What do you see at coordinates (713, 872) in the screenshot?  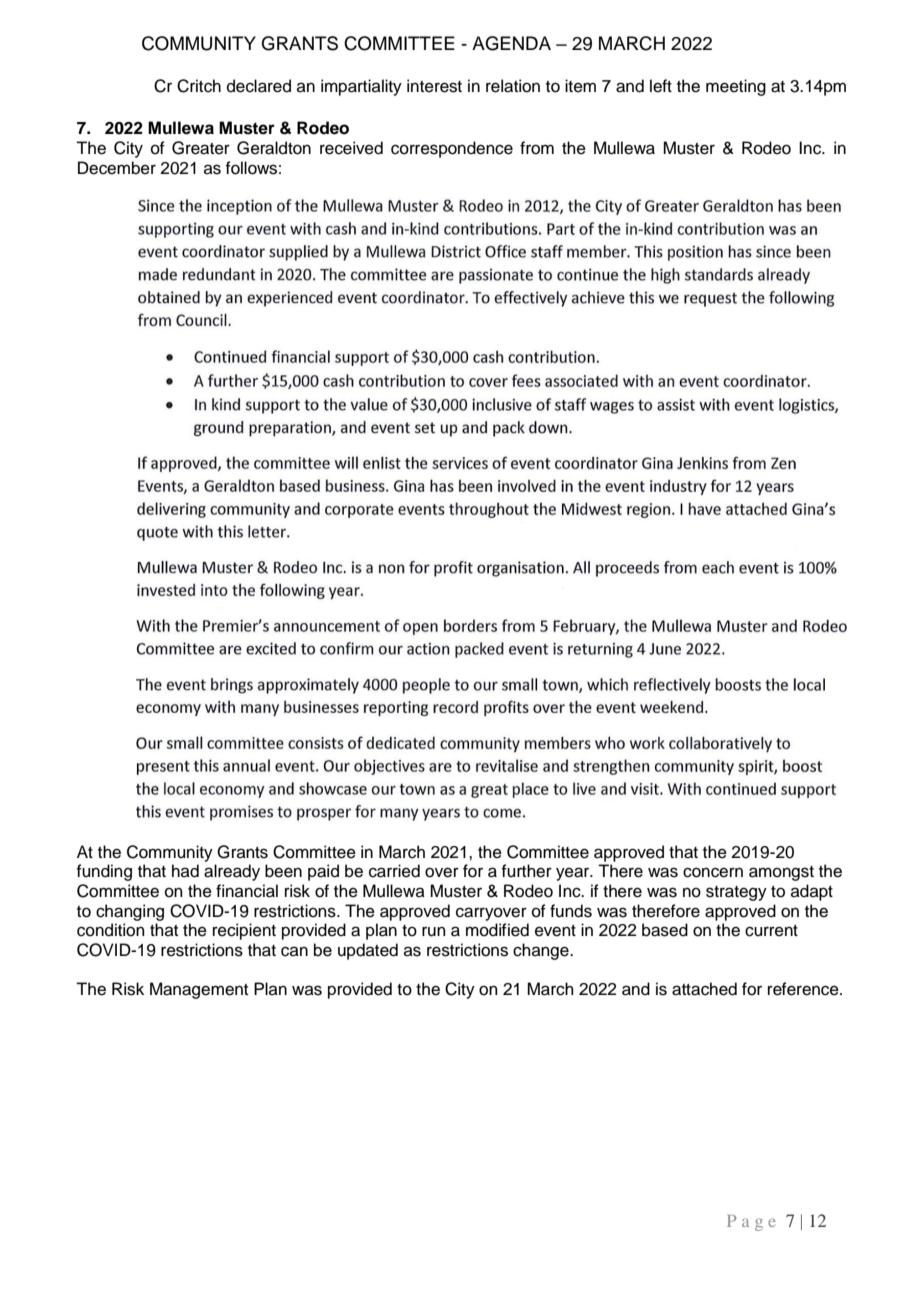 I see `concern` at bounding box center [713, 872].
